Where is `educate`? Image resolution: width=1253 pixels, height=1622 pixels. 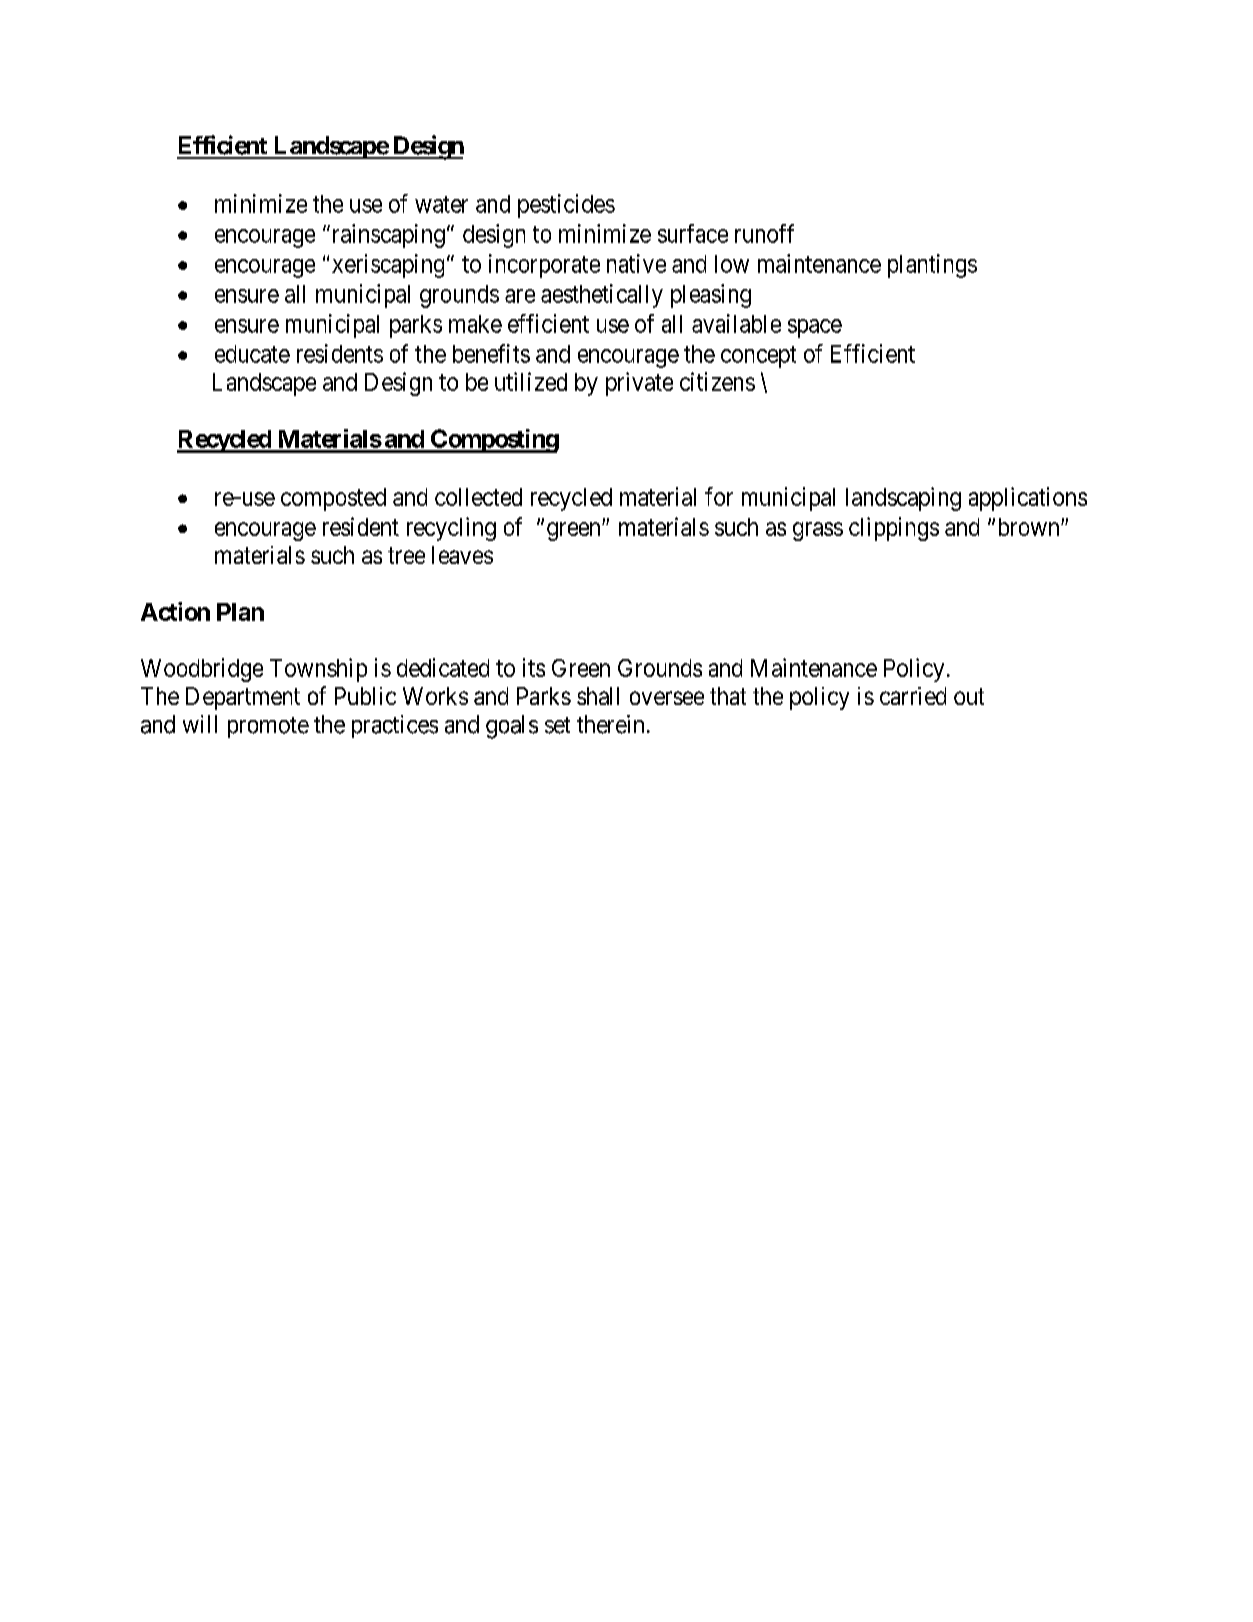
educate is located at coordinates (252, 354).
